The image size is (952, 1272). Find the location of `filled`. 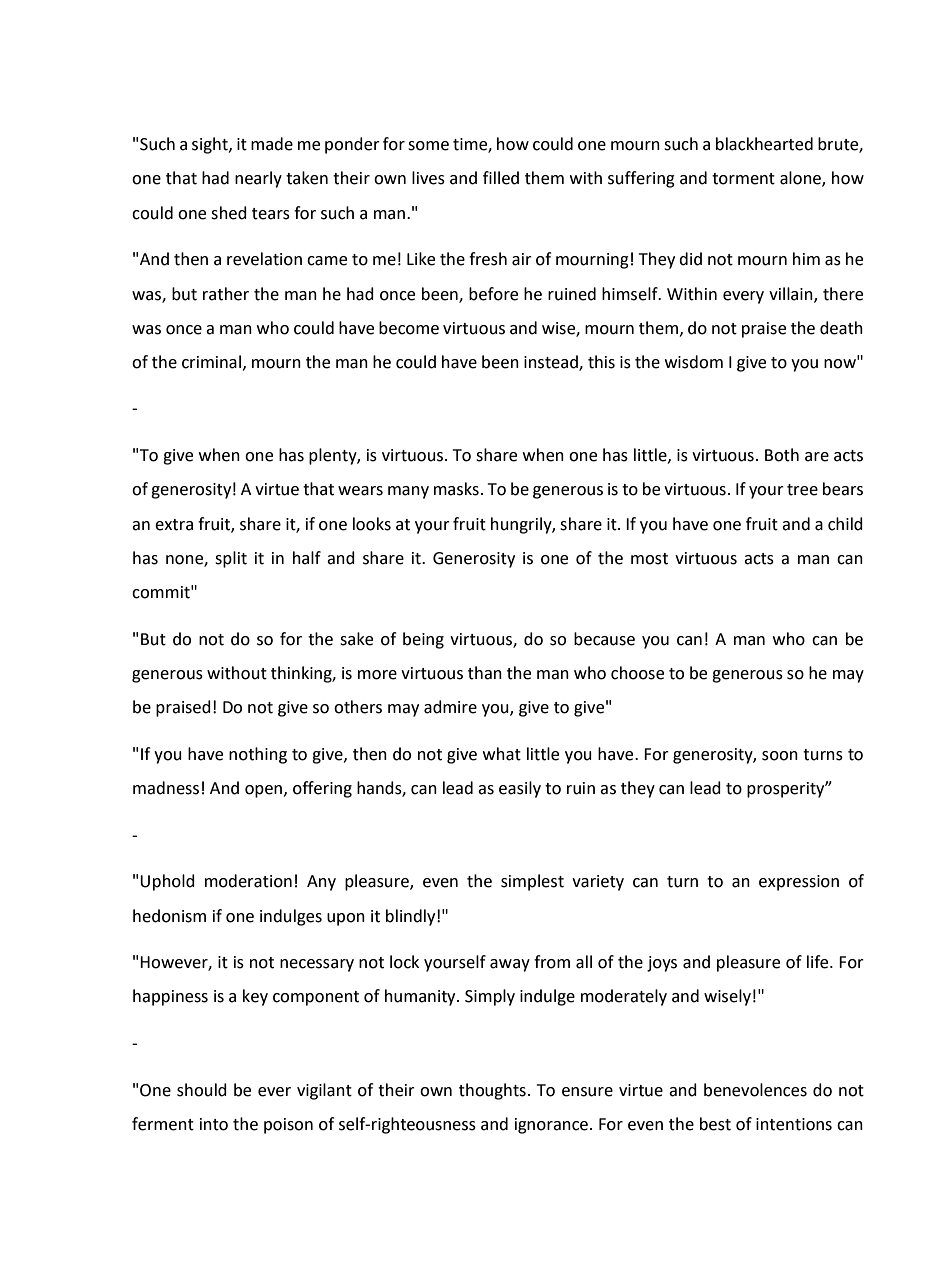

filled is located at coordinates (501, 178).
